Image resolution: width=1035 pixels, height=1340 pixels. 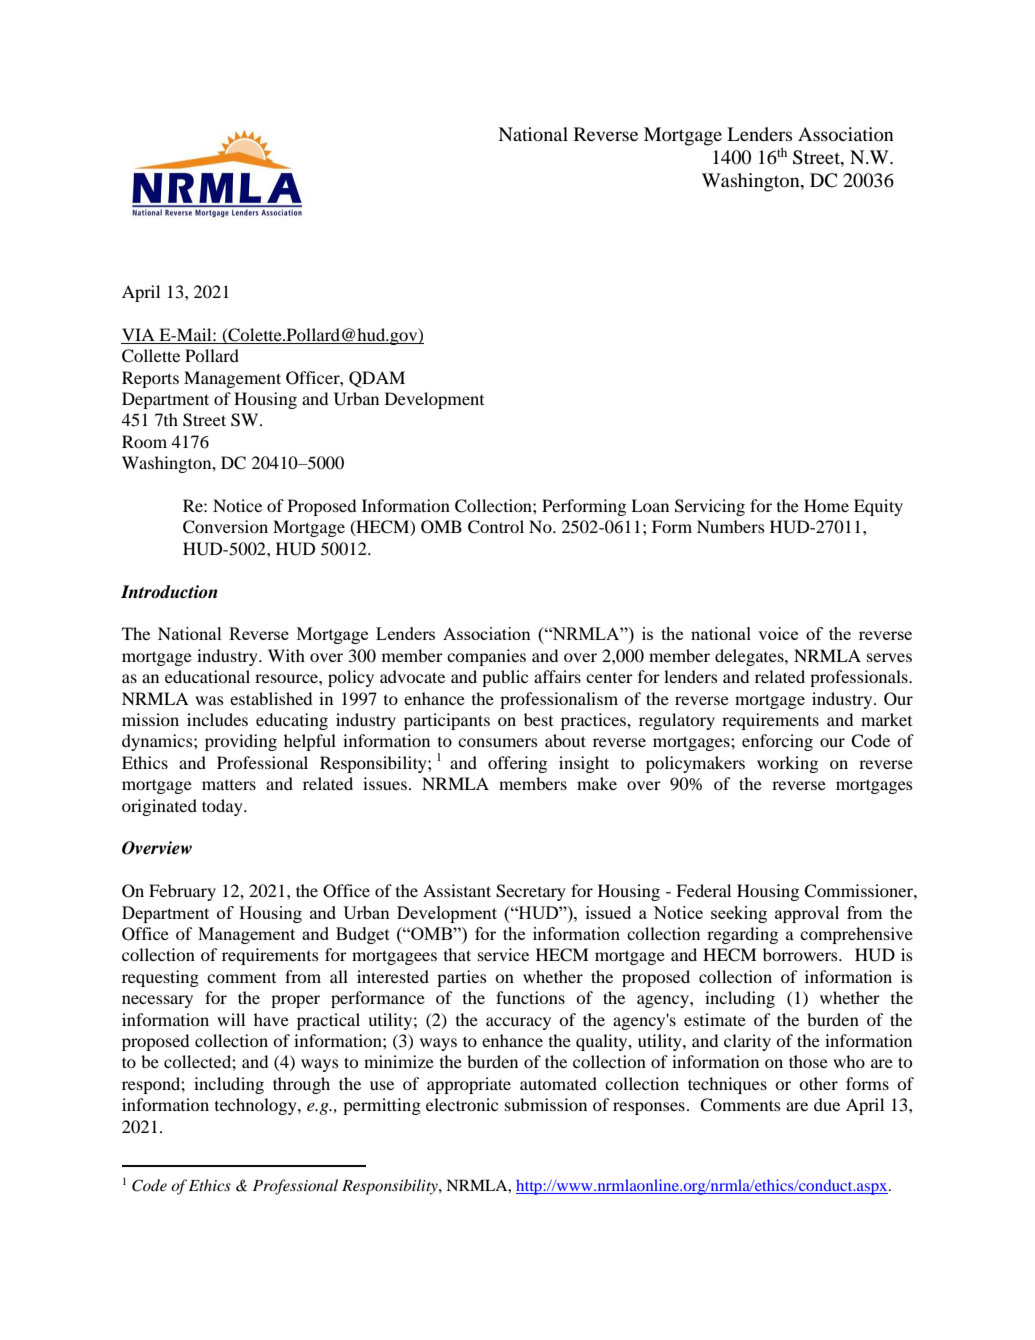 I want to click on Secretary, so click(x=531, y=892).
